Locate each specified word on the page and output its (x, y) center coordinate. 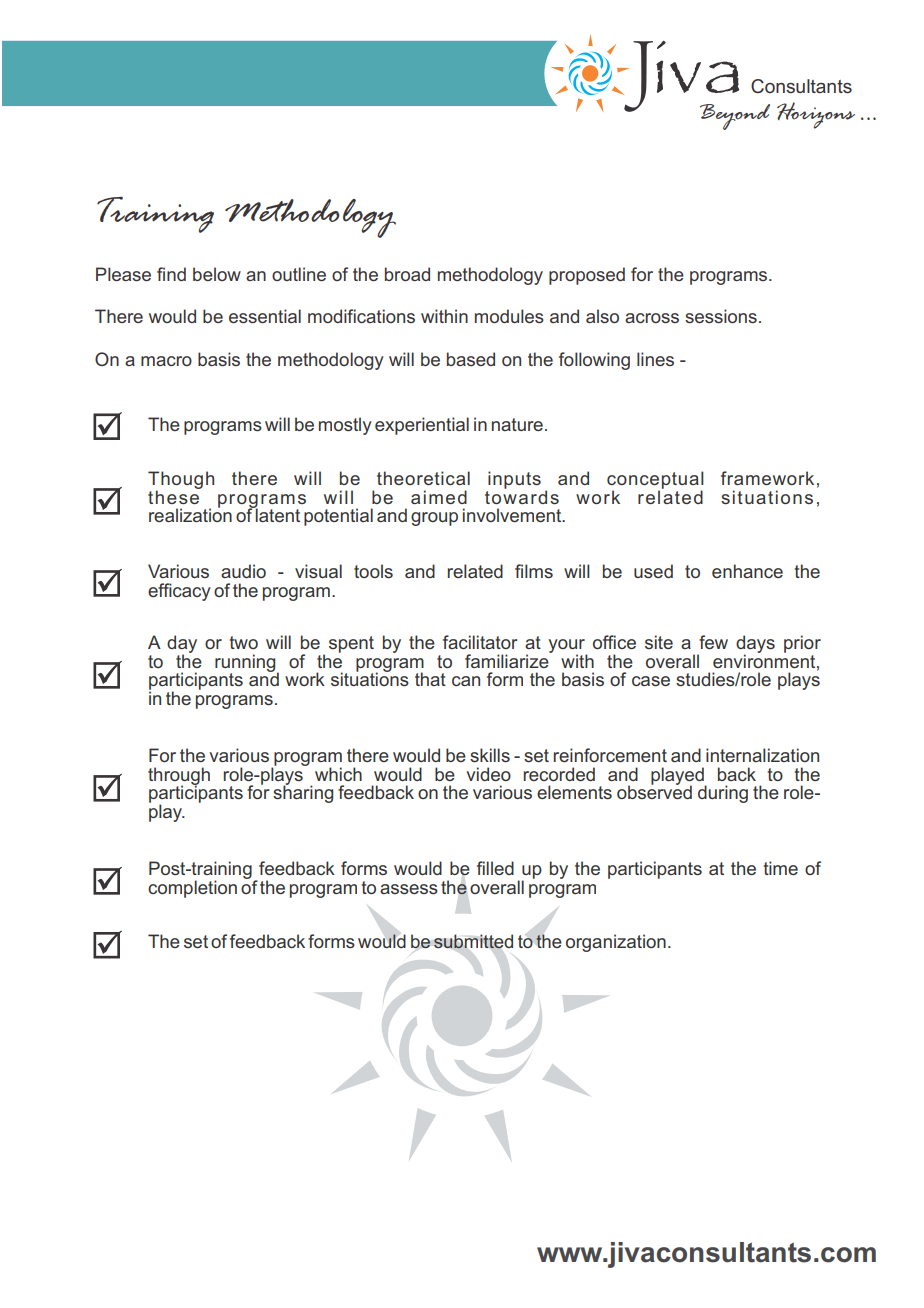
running (246, 664)
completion (192, 889)
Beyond (735, 117)
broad (407, 274)
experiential (422, 426)
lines (655, 359)
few (713, 642)
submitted (473, 941)
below (217, 274)
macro (166, 361)
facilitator (480, 642)
